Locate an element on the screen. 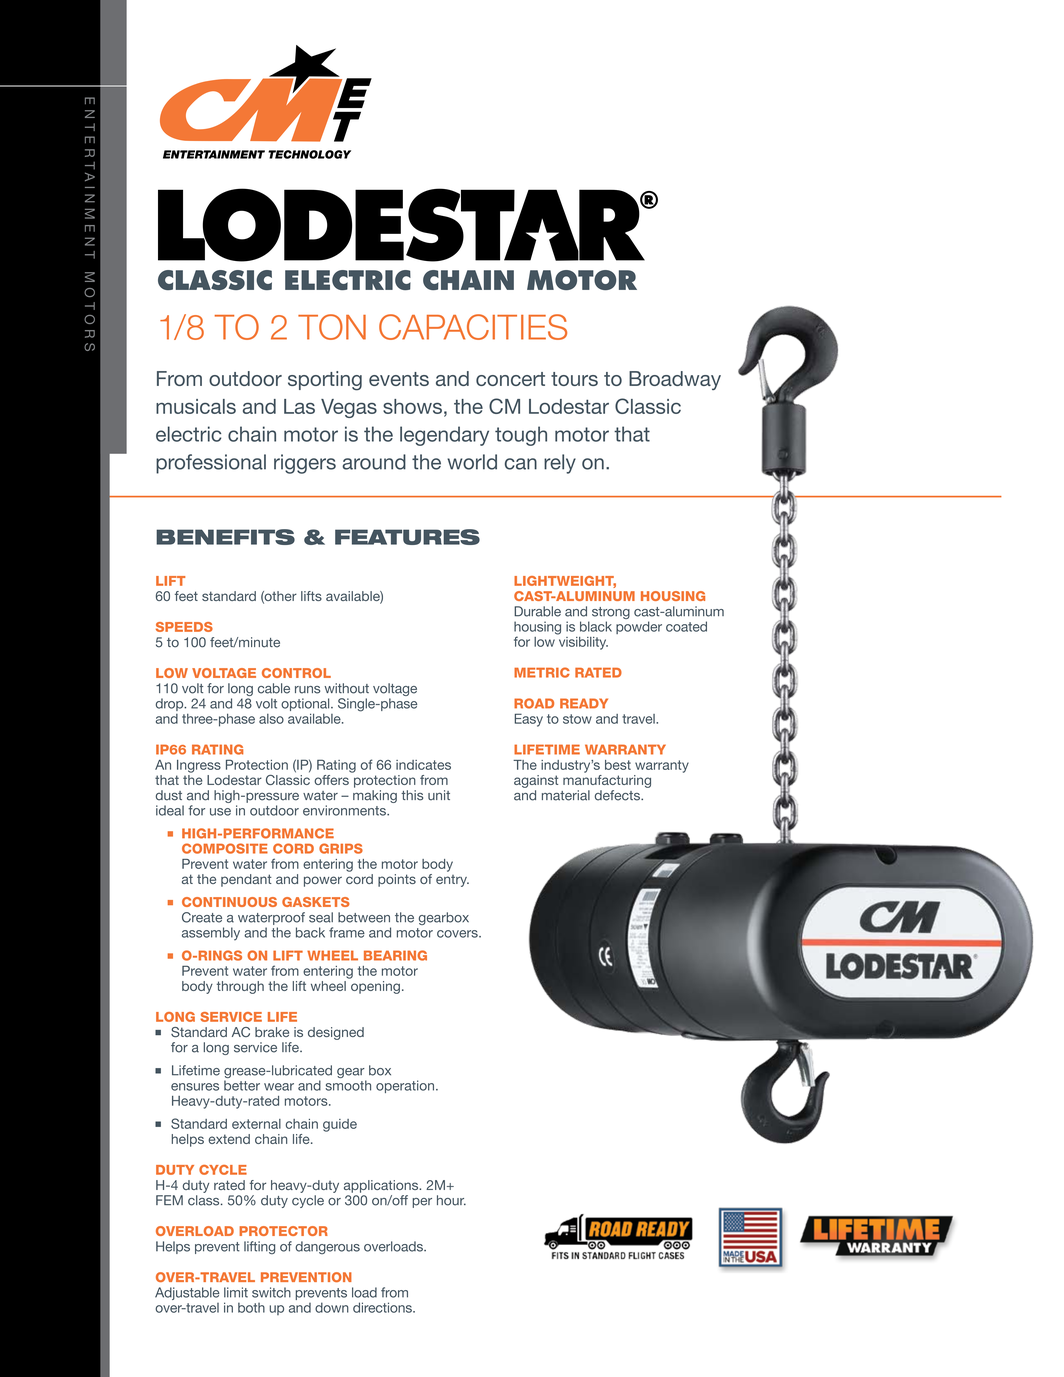 This screenshot has height=1377, width=1064. BENEFITS is located at coordinates (225, 537).
